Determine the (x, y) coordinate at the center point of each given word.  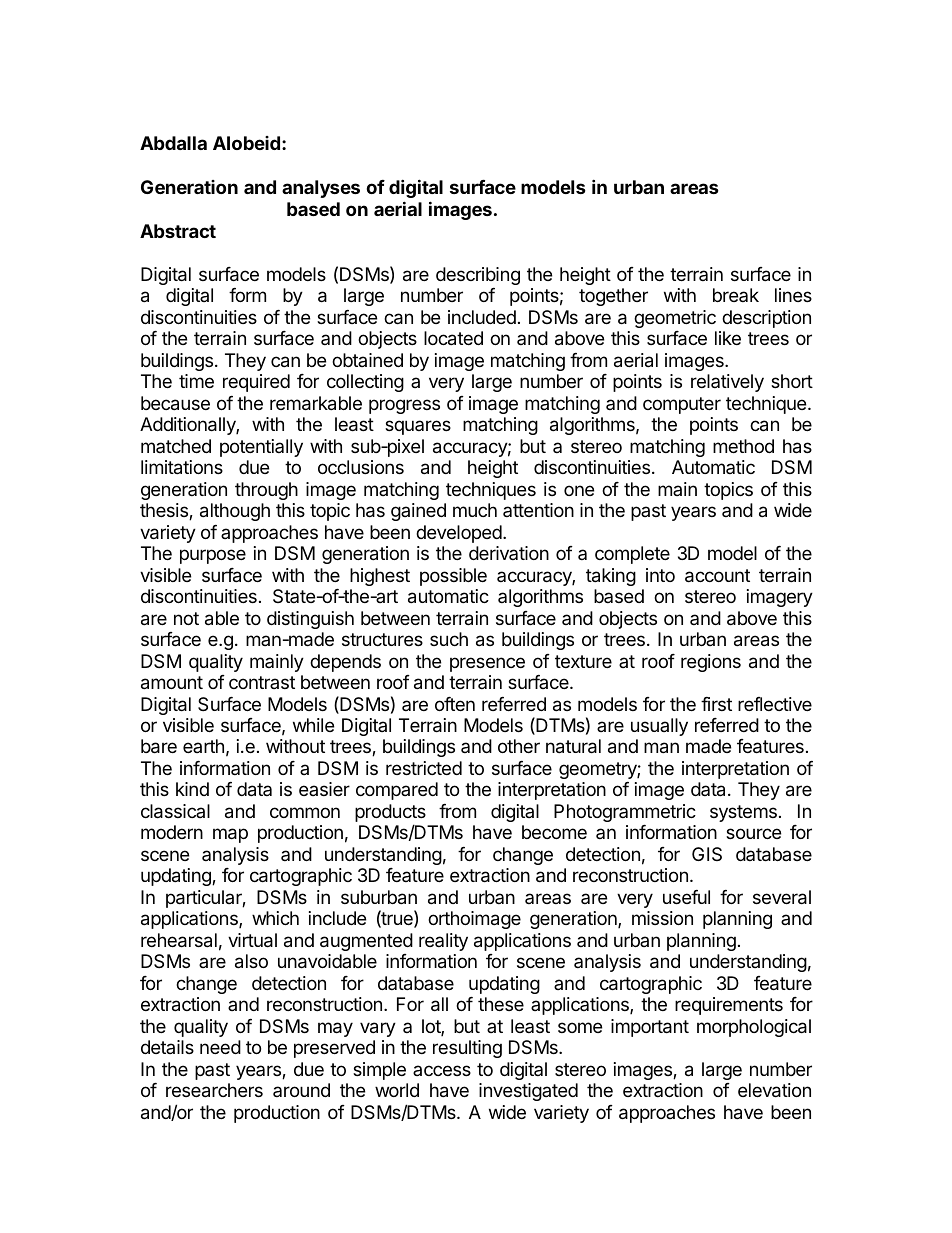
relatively (727, 383)
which (275, 918)
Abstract (178, 231)
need (220, 1047)
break (736, 295)
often (455, 704)
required (256, 383)
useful (686, 897)
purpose (213, 556)
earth (203, 746)
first (716, 704)
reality (443, 942)
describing (478, 276)
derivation (509, 553)
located (453, 338)
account (717, 576)
